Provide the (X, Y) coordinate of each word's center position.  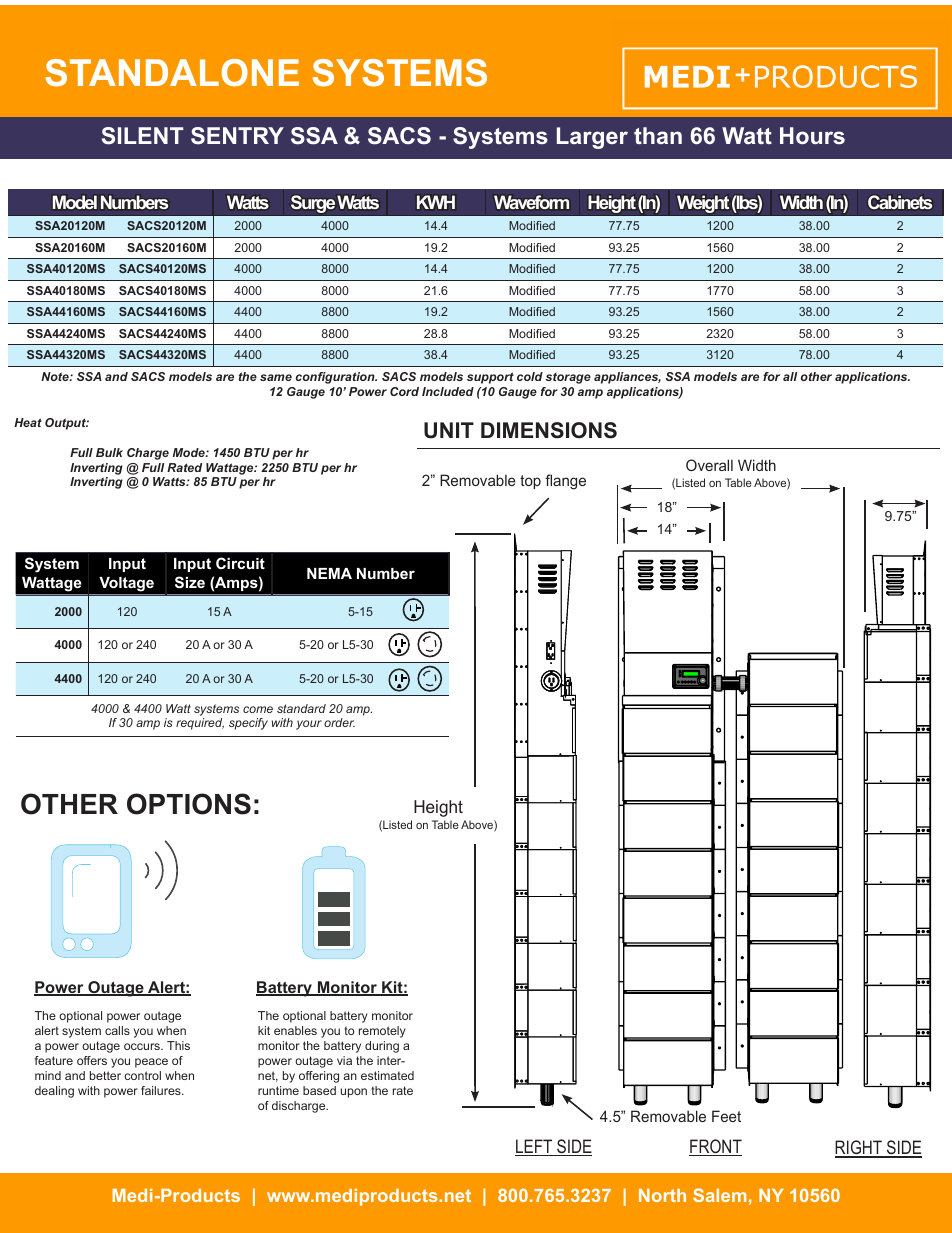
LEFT (535, 1147)
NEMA (329, 573)
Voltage (127, 584)
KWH (436, 202)
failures (162, 1090)
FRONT (715, 1147)
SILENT (143, 136)
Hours (812, 135)
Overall (709, 465)
